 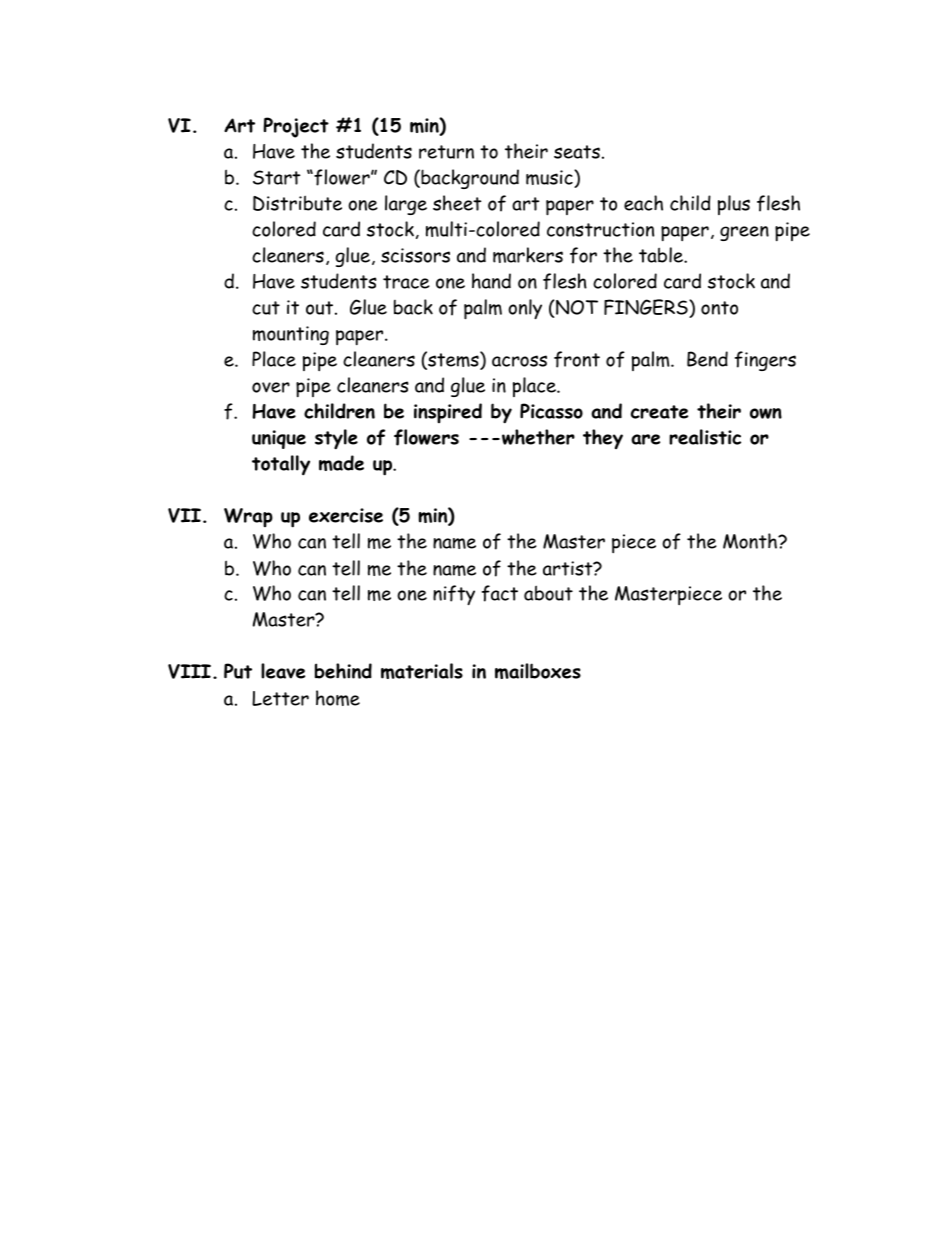 What do you see at coordinates (248, 517) in the page?
I see `Wrap` at bounding box center [248, 517].
